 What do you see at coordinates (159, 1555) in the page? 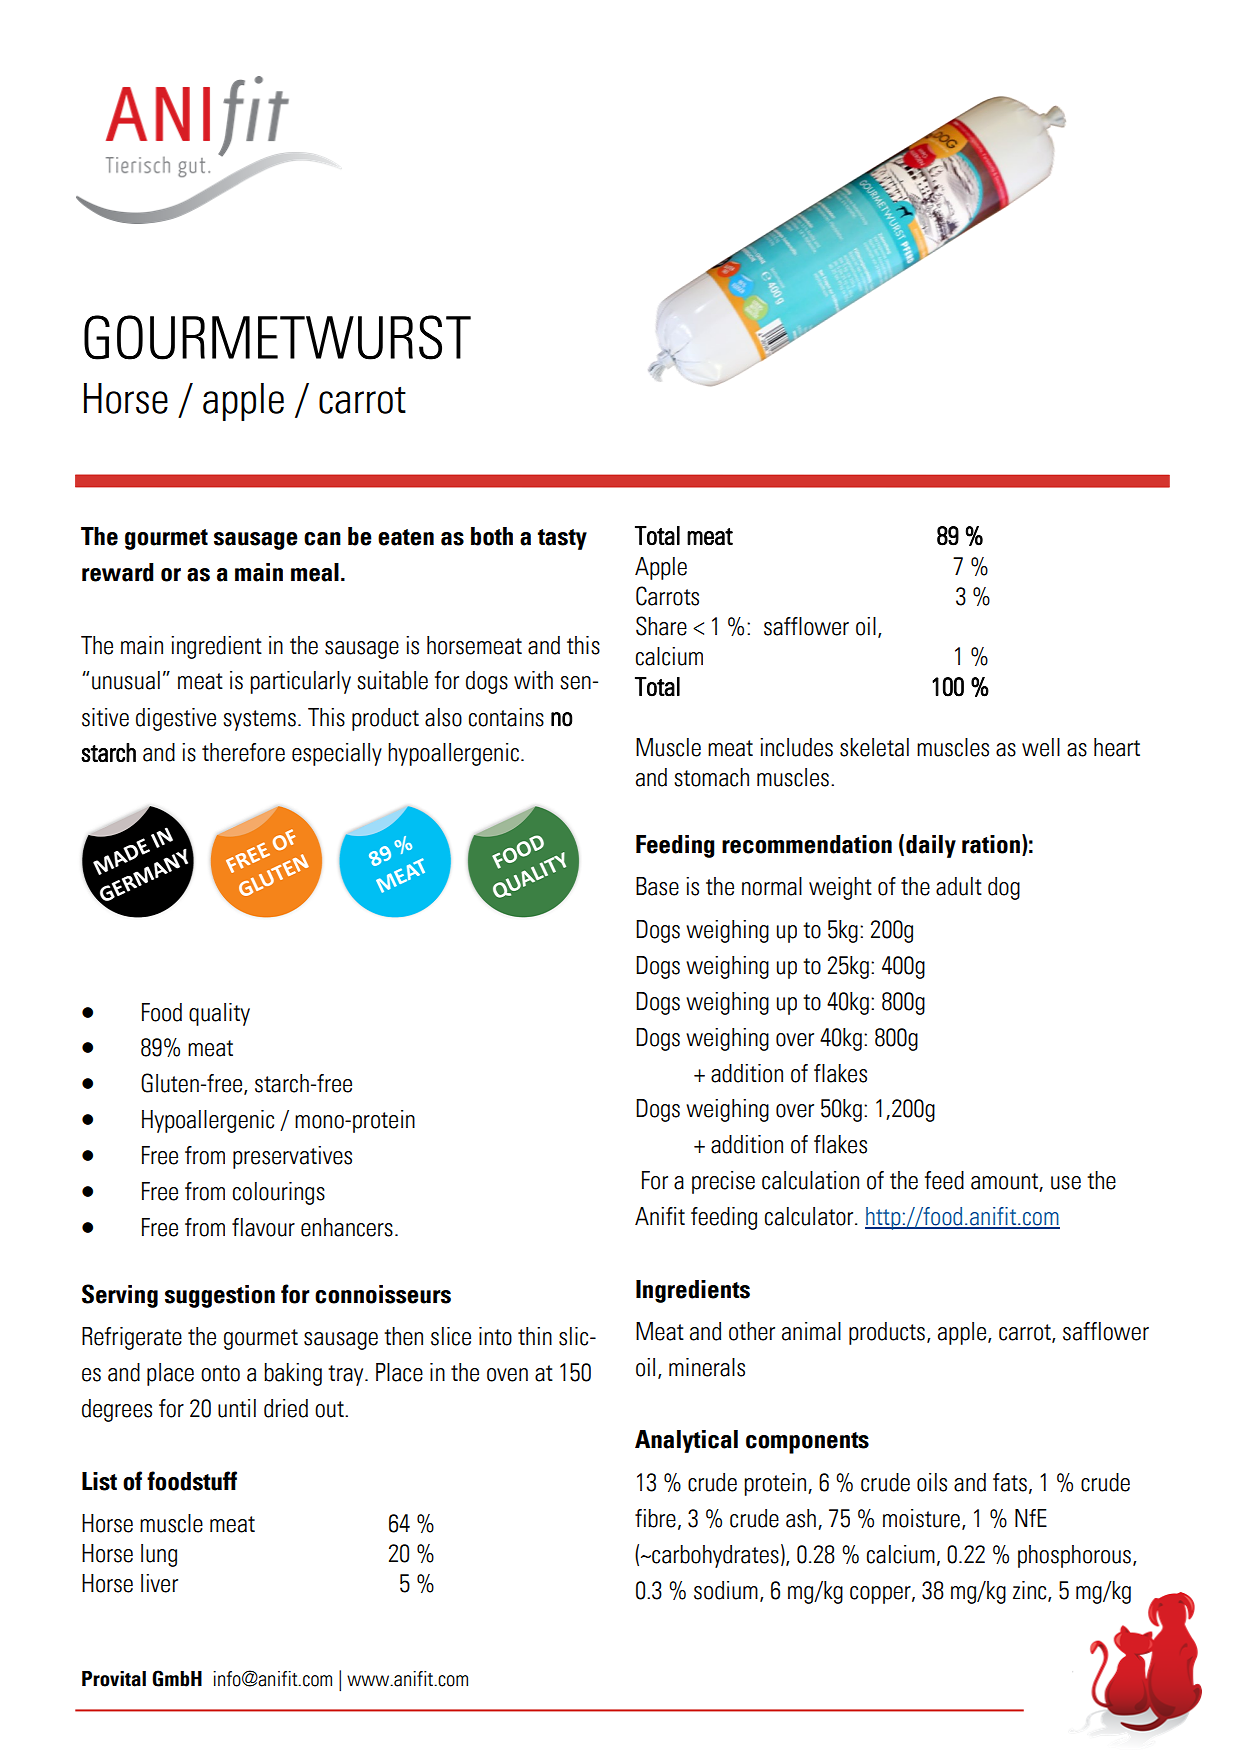
I see `lung` at bounding box center [159, 1555].
